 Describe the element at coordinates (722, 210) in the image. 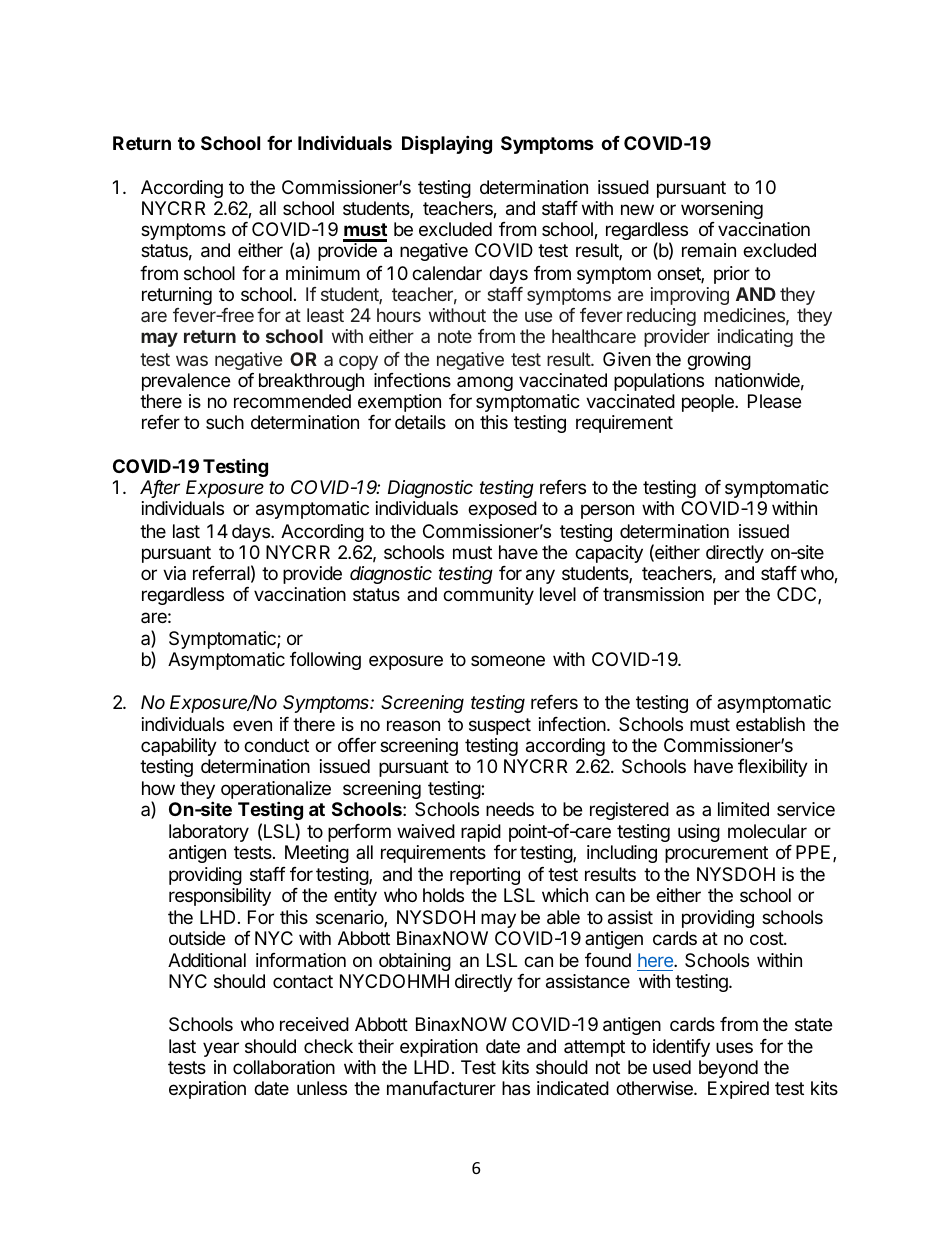

I see `worsening` at that location.
